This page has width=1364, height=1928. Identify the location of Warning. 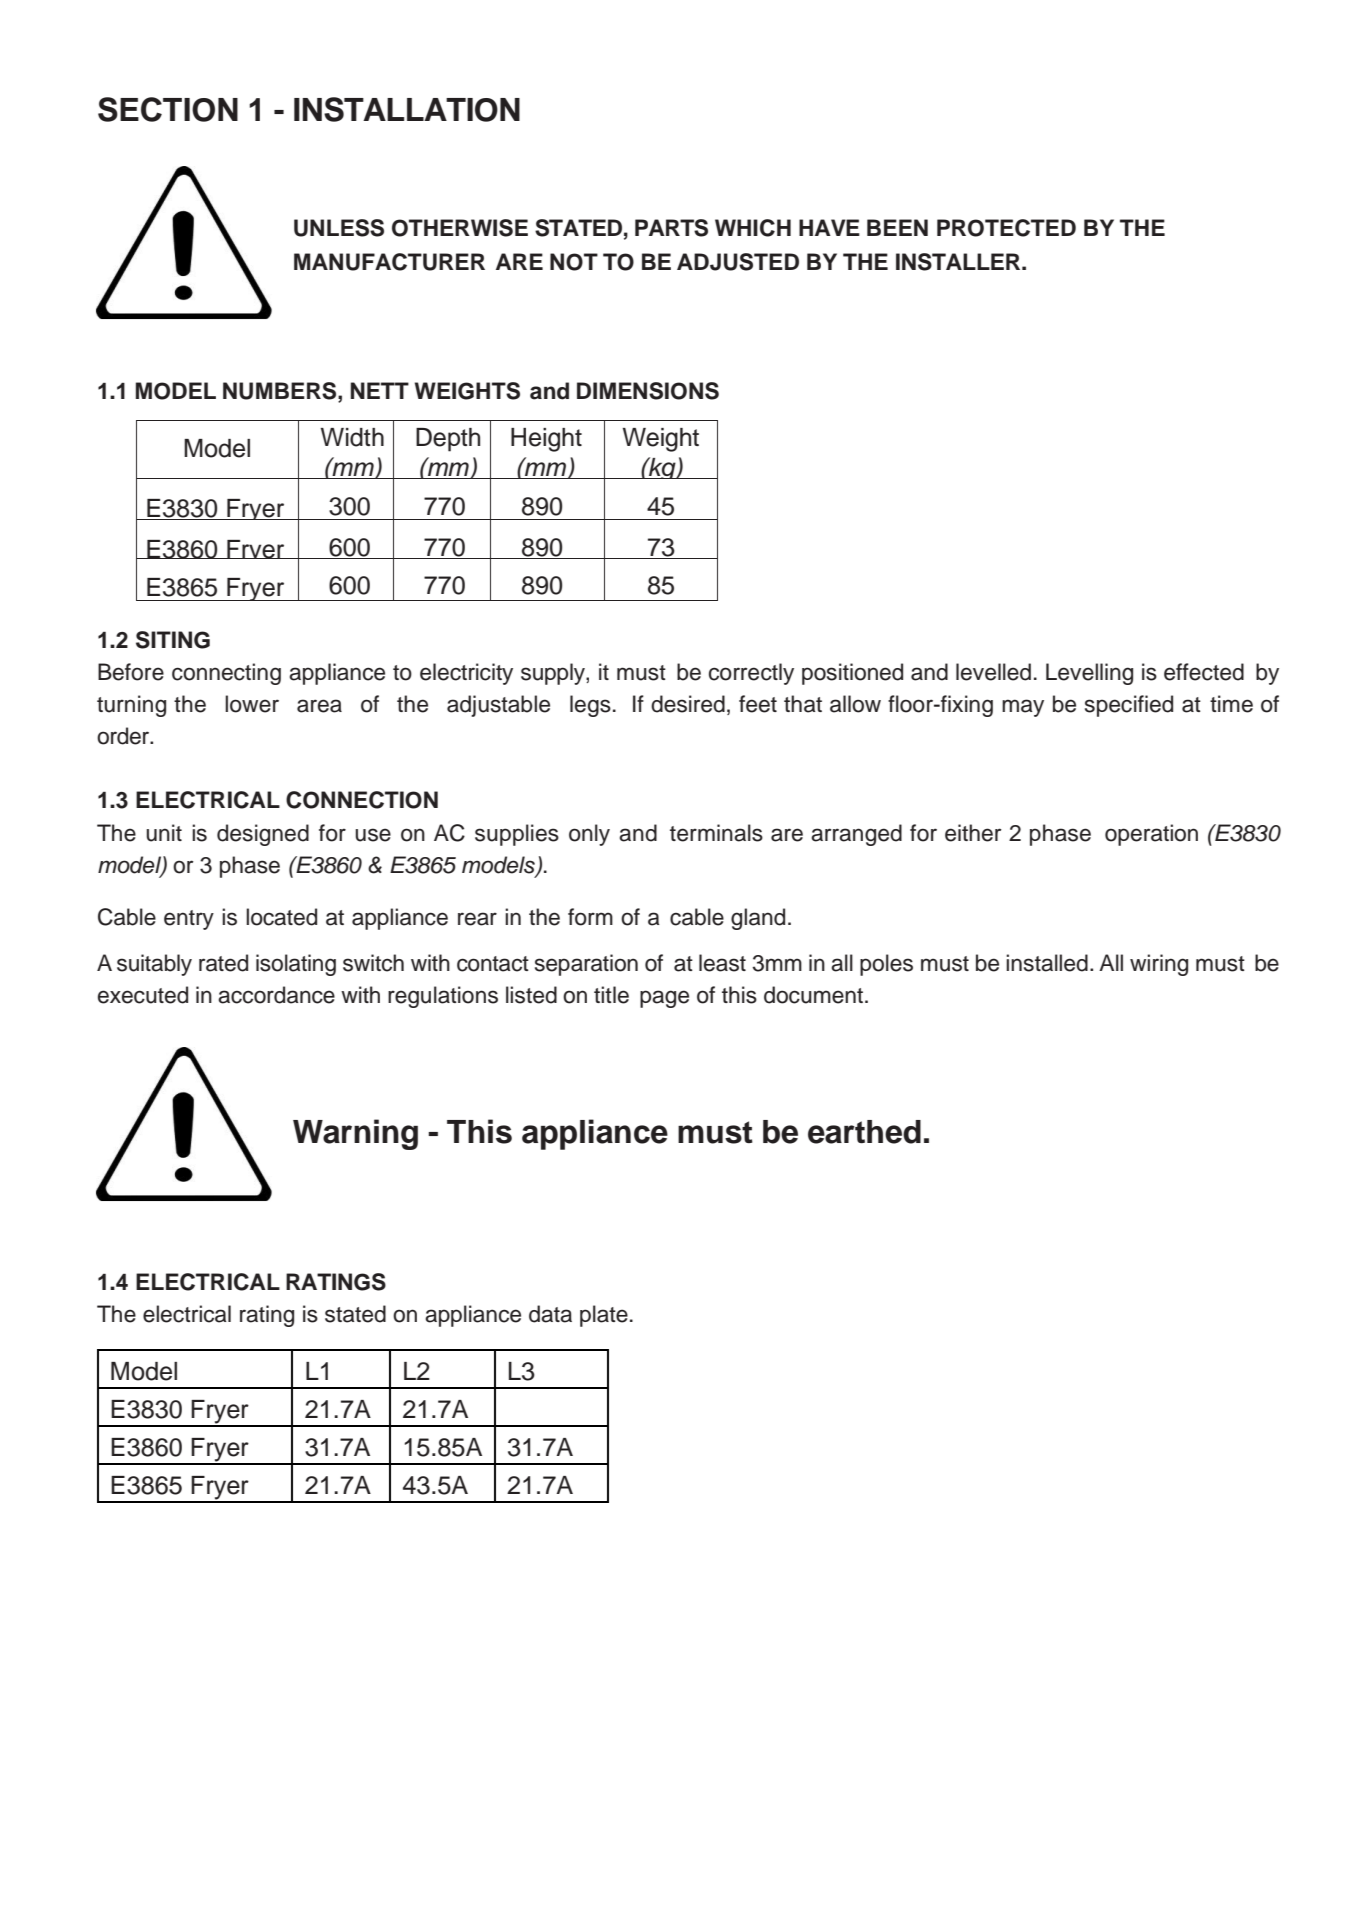
(355, 1134).
